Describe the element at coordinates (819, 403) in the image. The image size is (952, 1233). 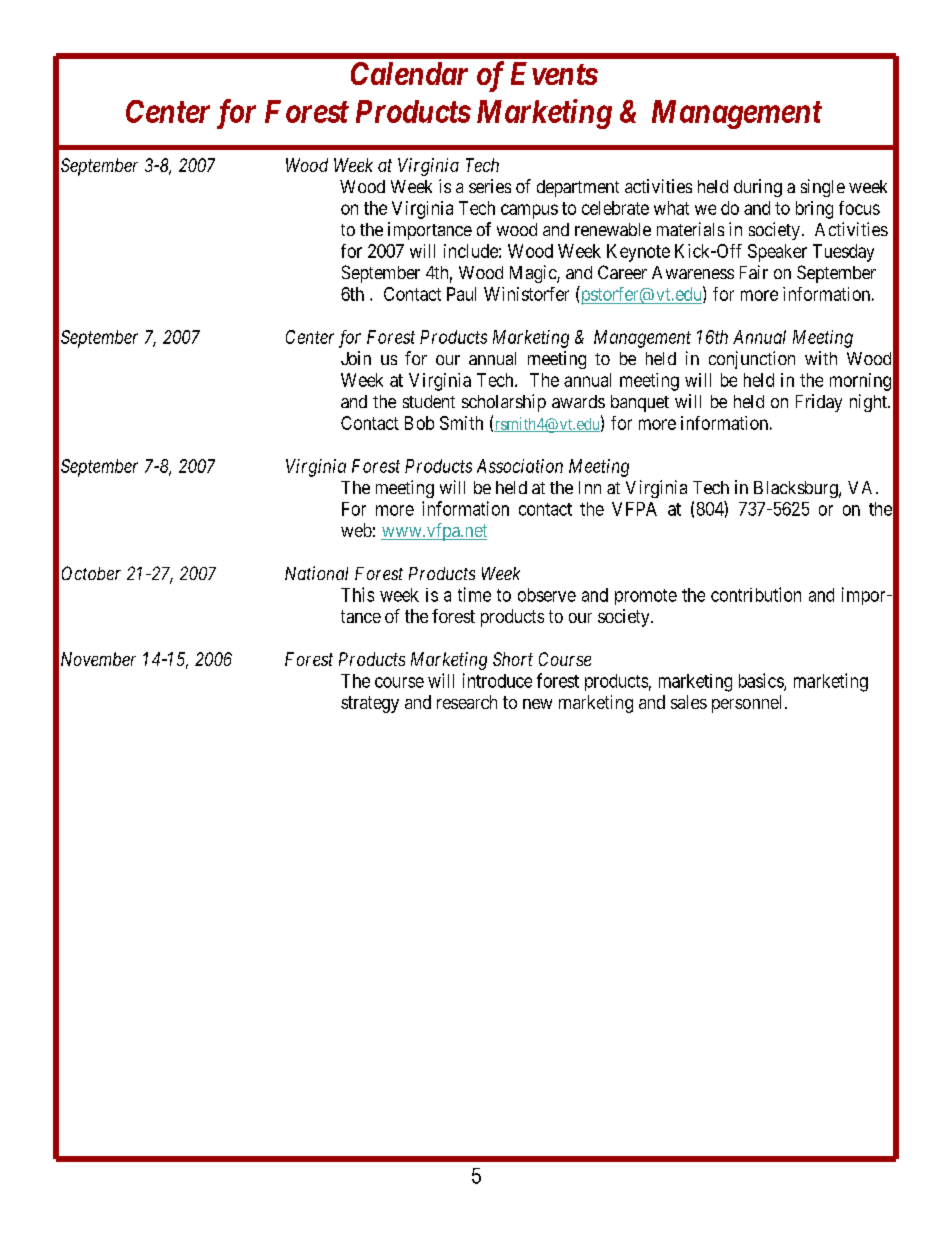
I see `Friday` at that location.
